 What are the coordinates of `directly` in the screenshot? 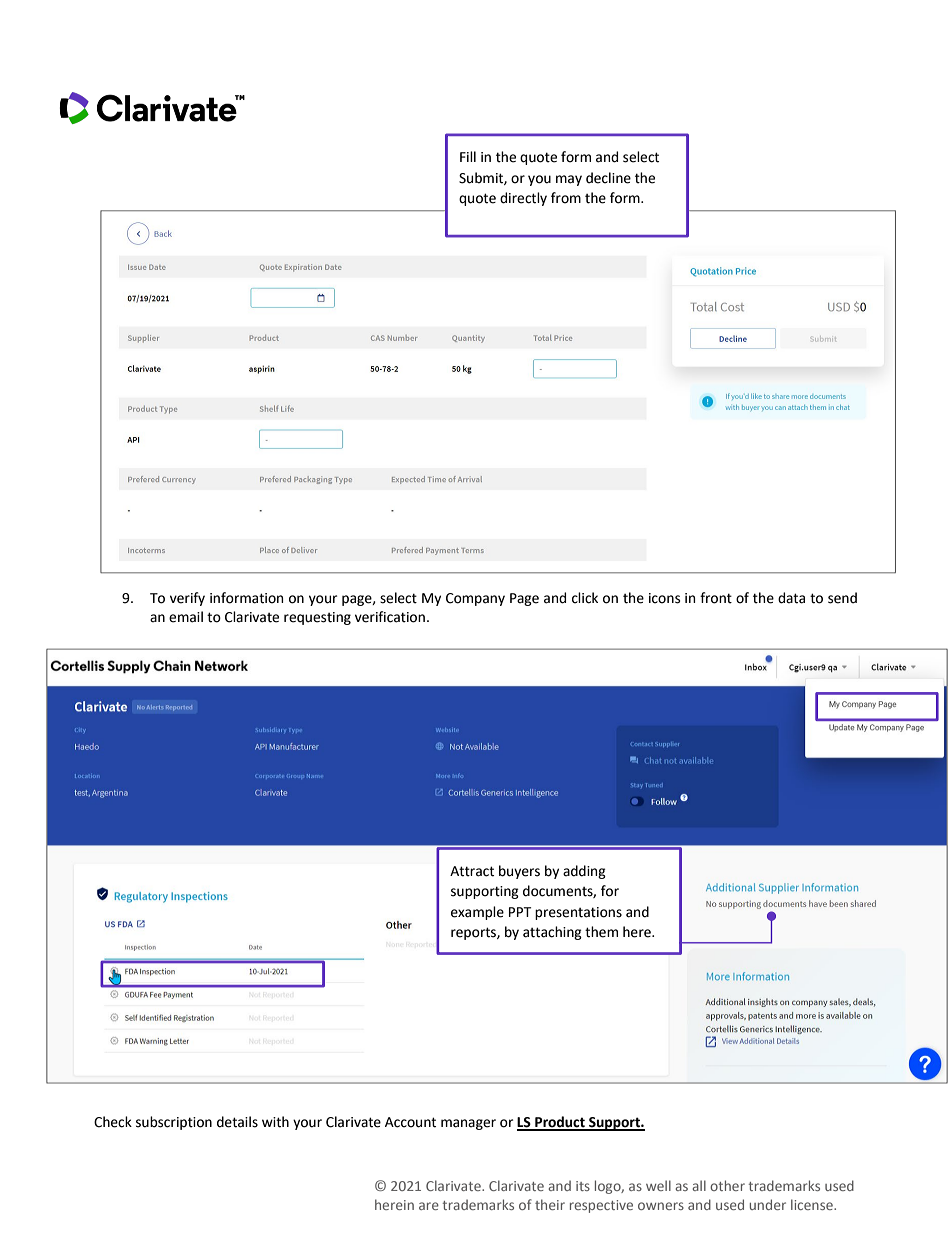 It's located at (523, 199).
